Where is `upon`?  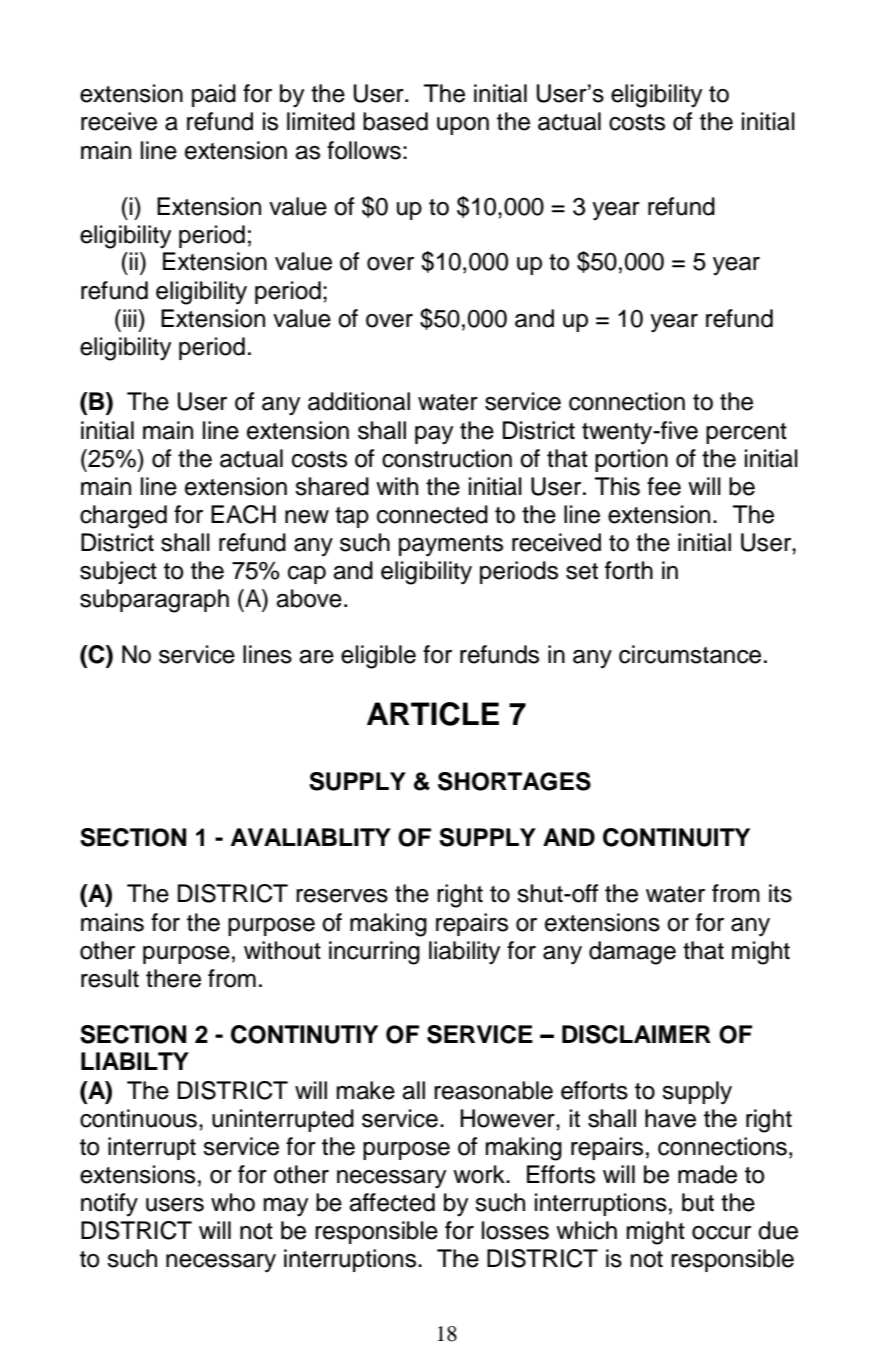
upon is located at coordinates (463, 126).
